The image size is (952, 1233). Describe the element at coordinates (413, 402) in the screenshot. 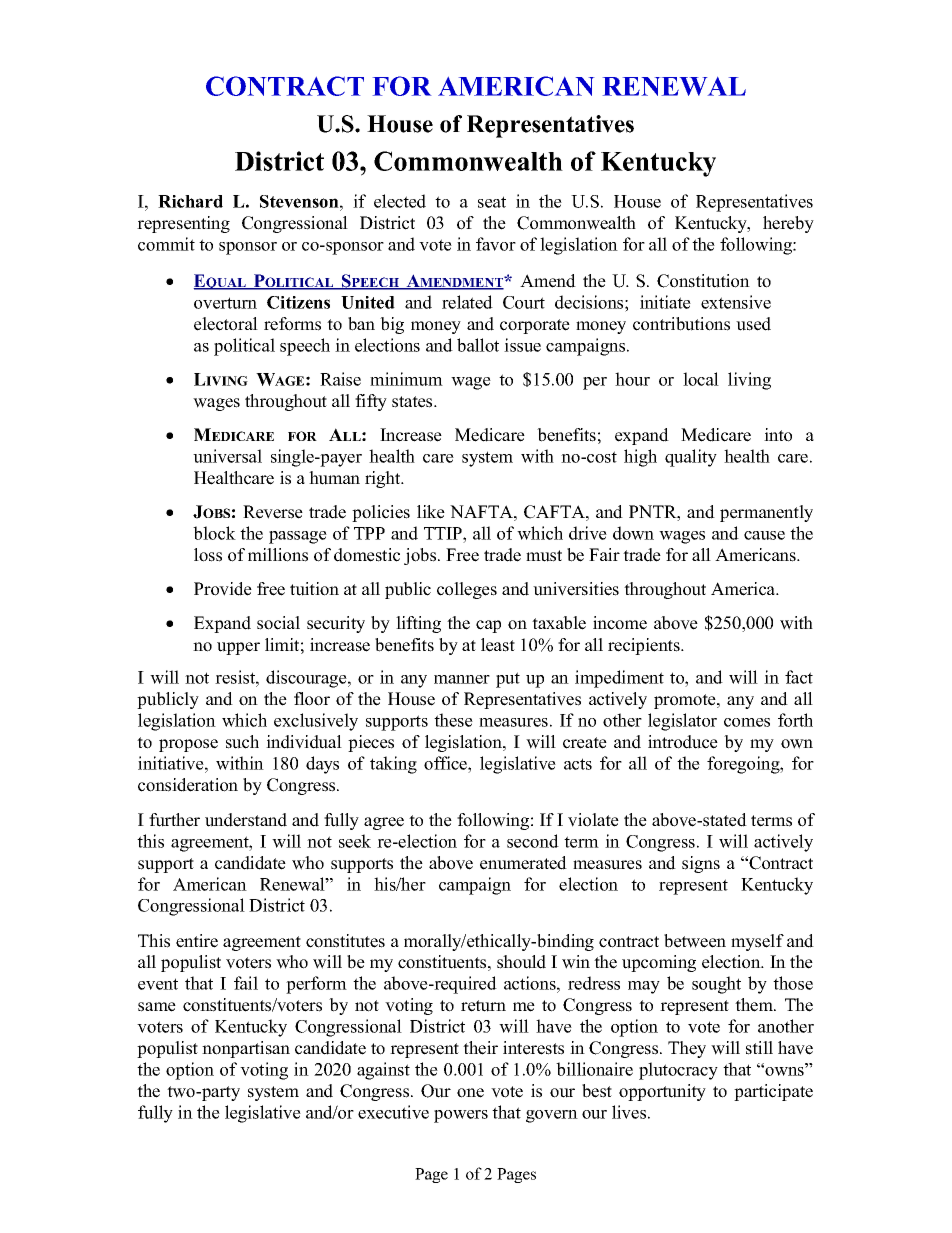

I see `states` at that location.
